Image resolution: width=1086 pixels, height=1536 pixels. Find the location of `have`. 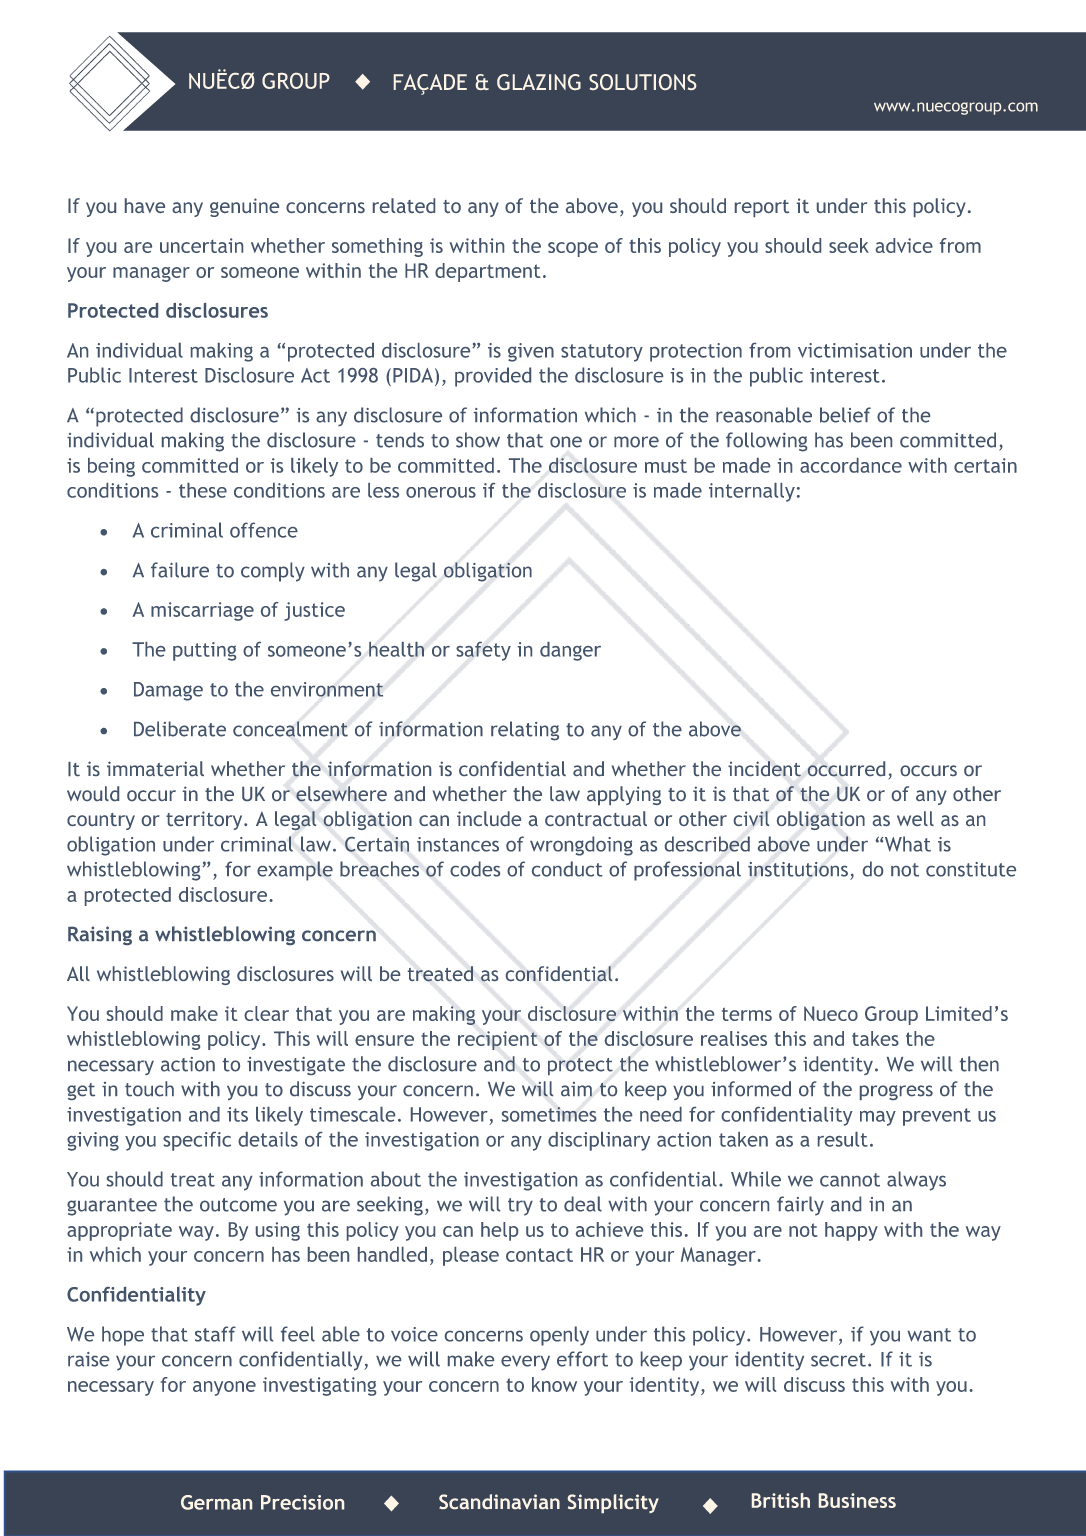

have is located at coordinates (145, 205).
